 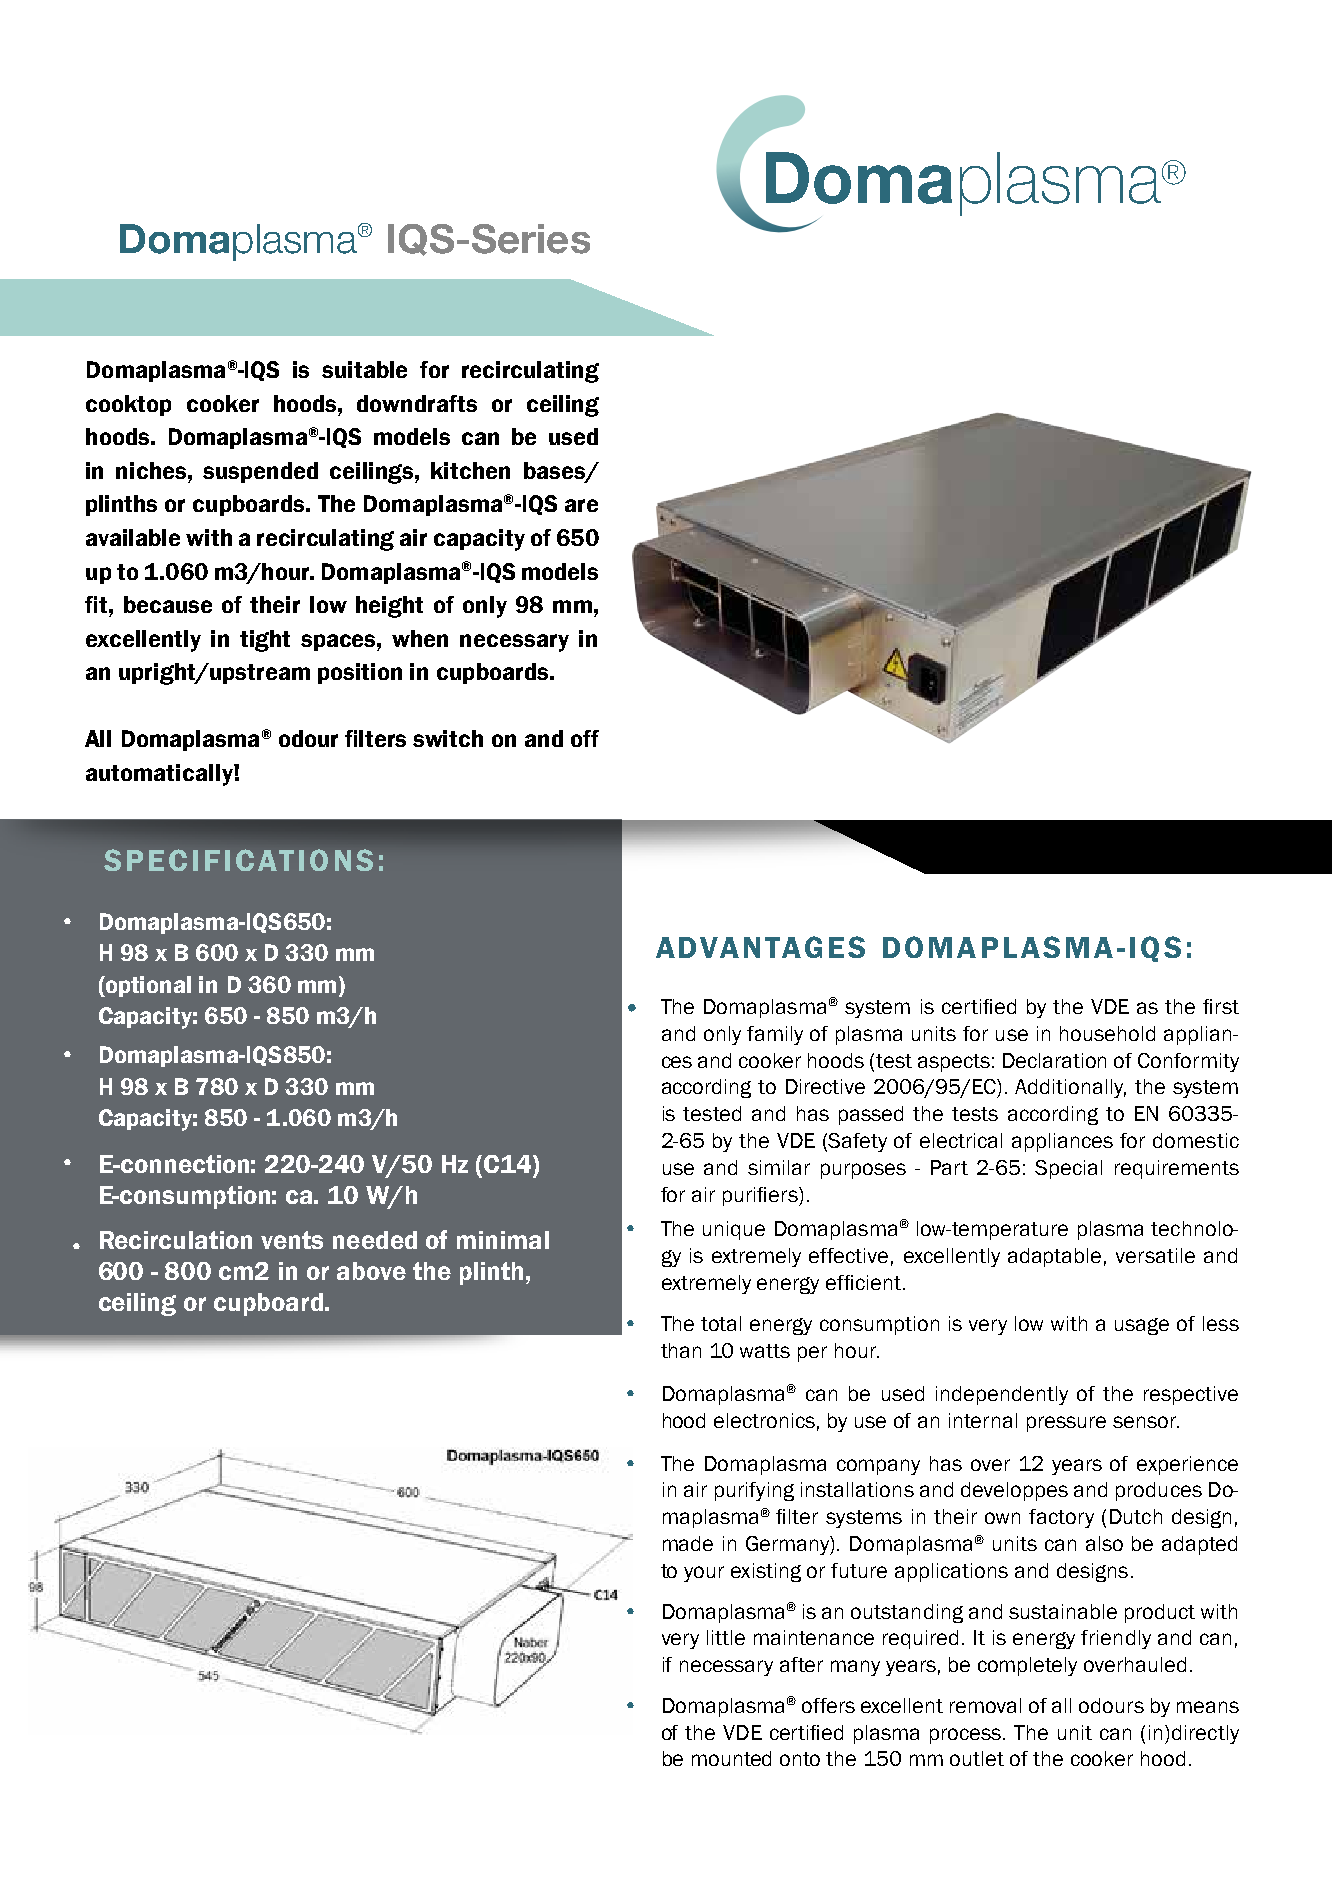 What do you see at coordinates (260, 472) in the document?
I see `suspended` at bounding box center [260, 472].
